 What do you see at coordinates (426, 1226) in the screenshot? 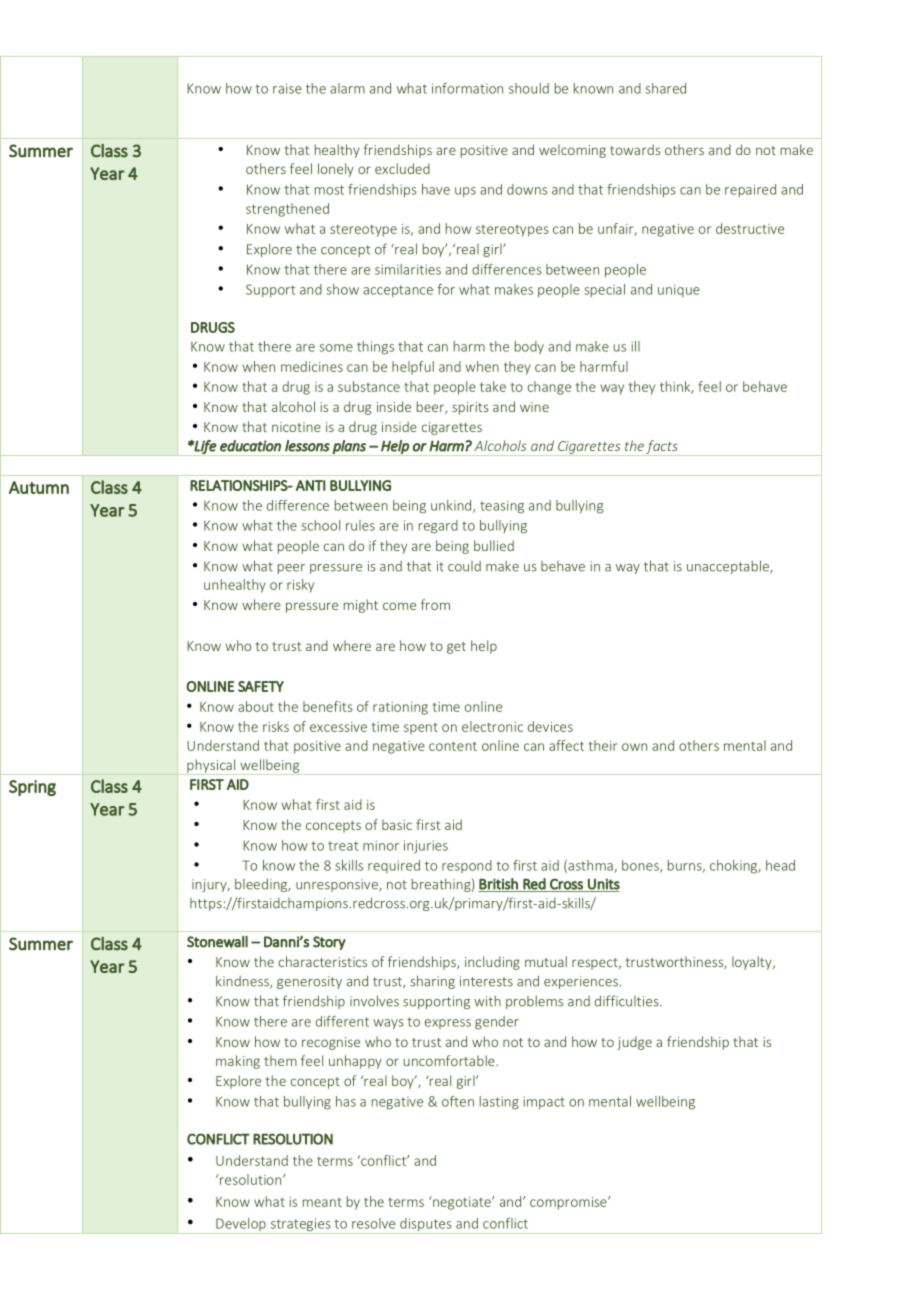
I see `disputes` at bounding box center [426, 1226].
